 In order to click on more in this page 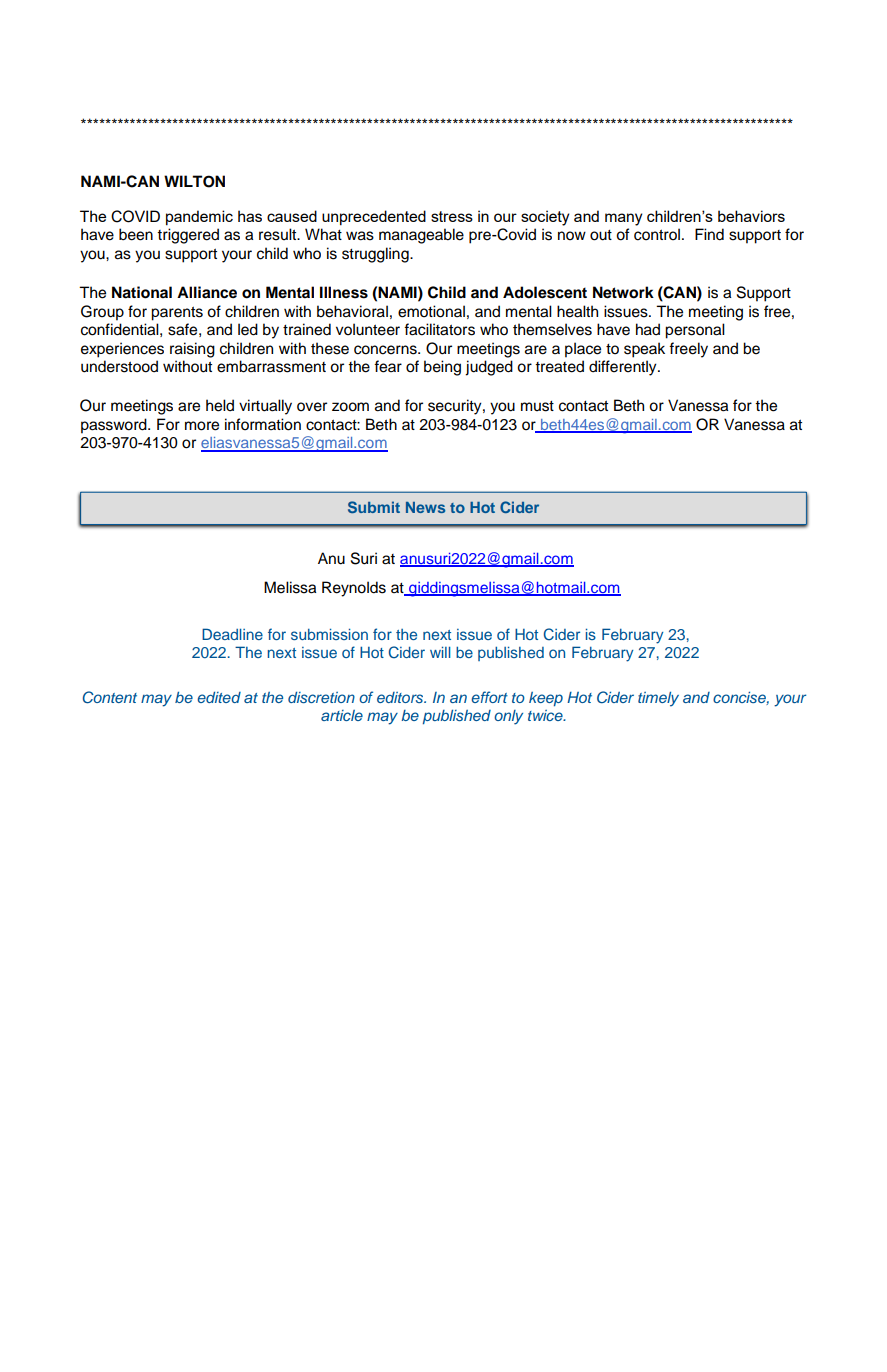, I will do `click(202, 426)`.
